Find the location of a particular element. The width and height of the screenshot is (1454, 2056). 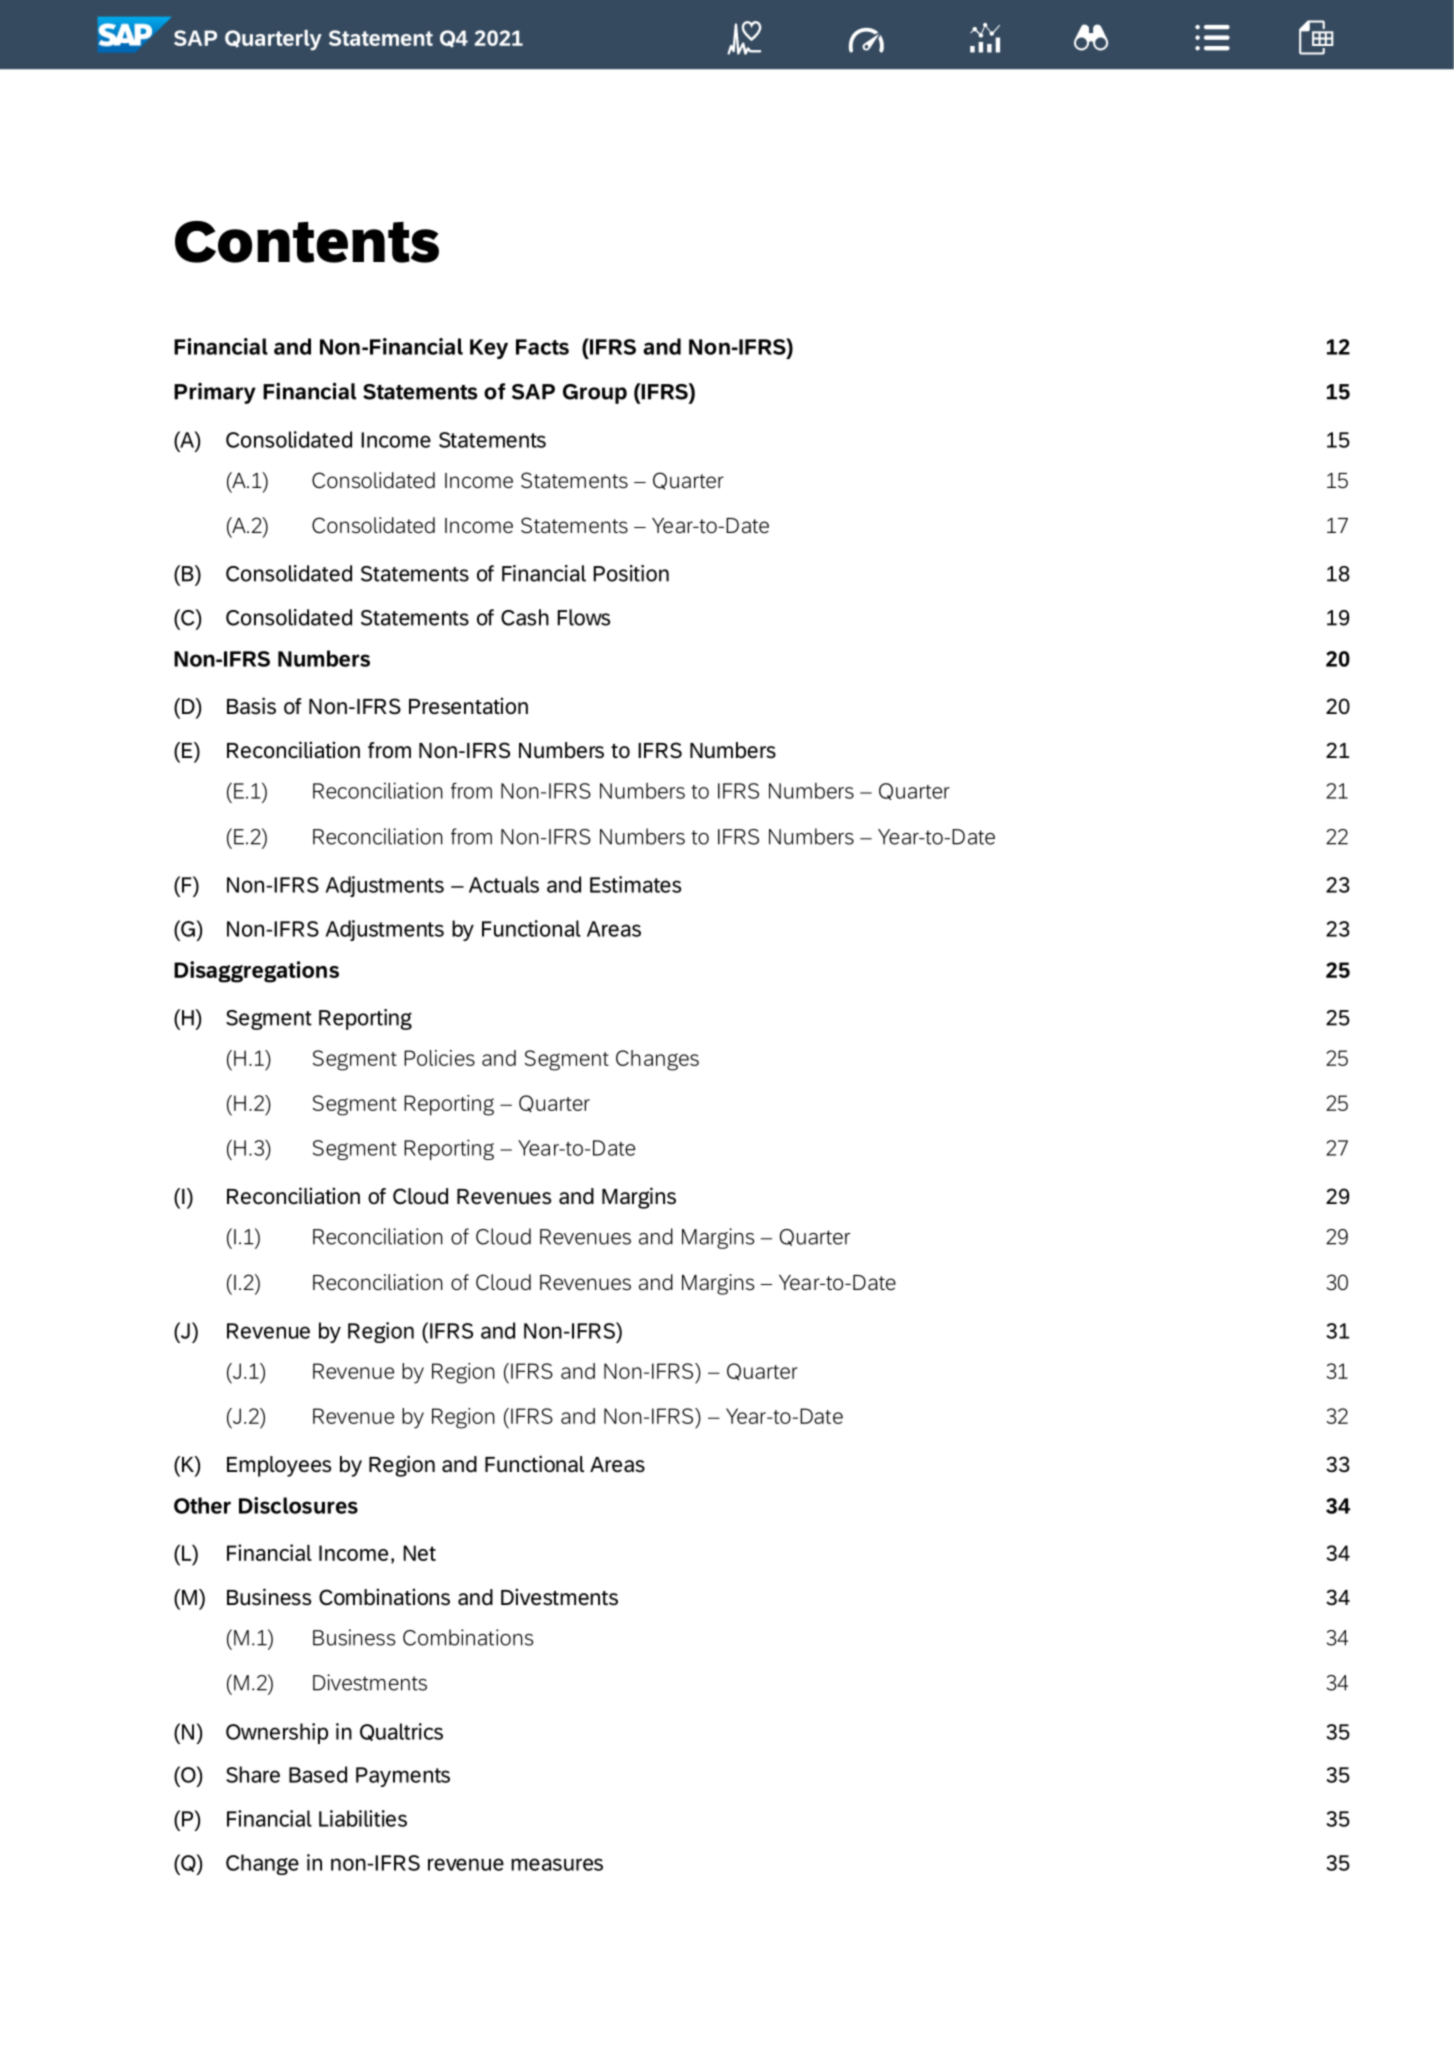

Share is located at coordinates (253, 1774).
